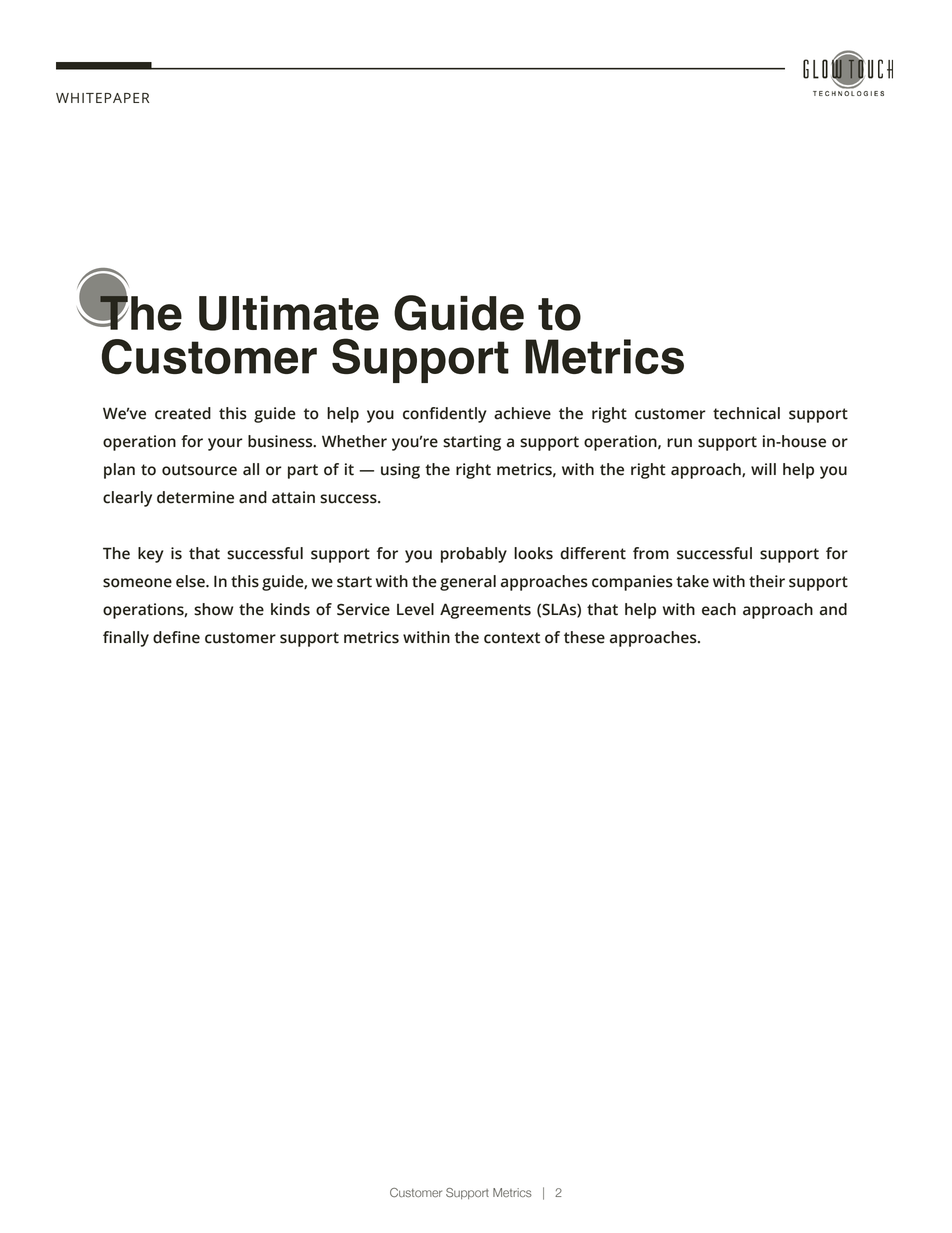  Describe the element at coordinates (102, 98) in the page. I see `WHITEPAPER` at that location.
